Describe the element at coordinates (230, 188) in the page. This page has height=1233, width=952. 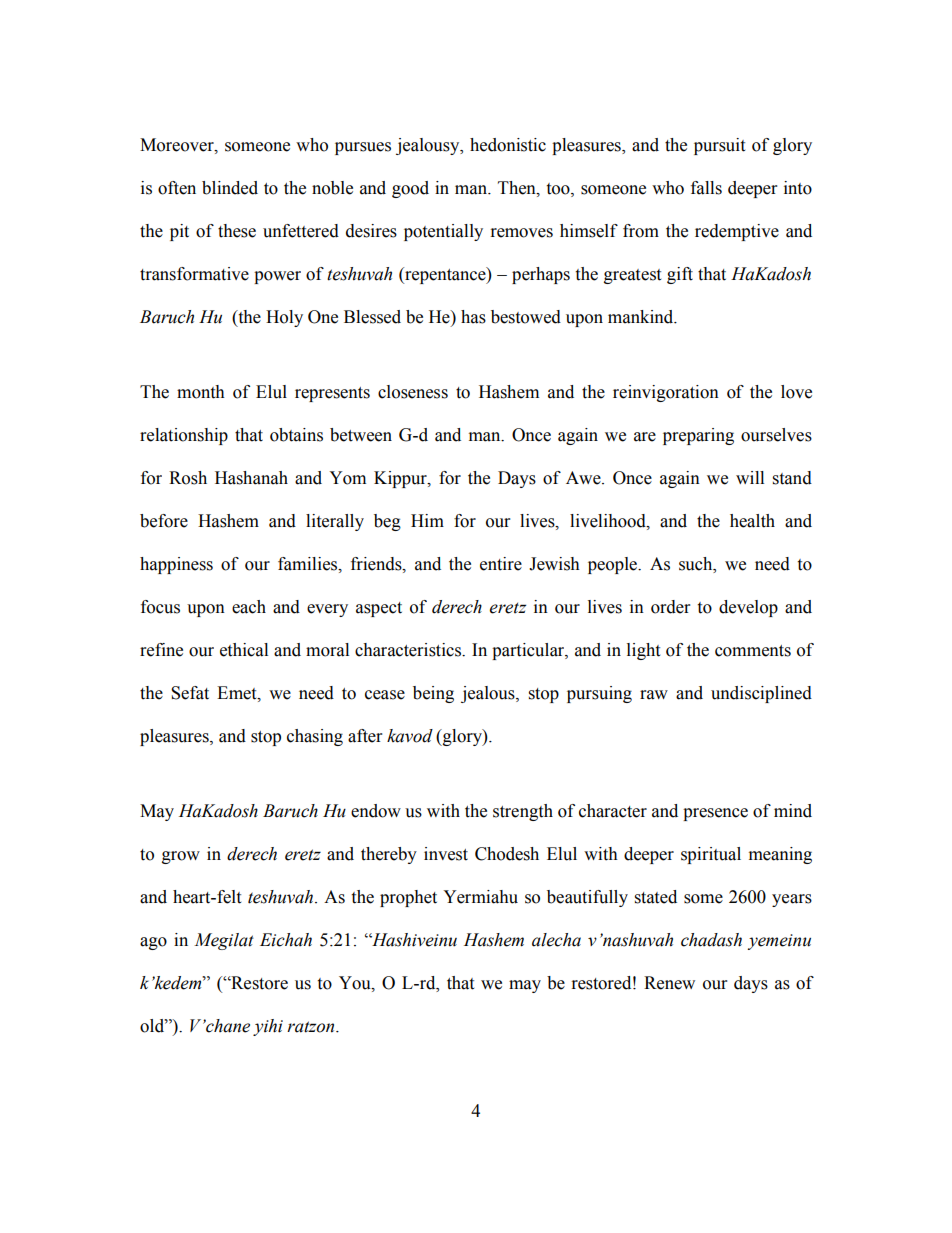
I see `blinded` at that location.
